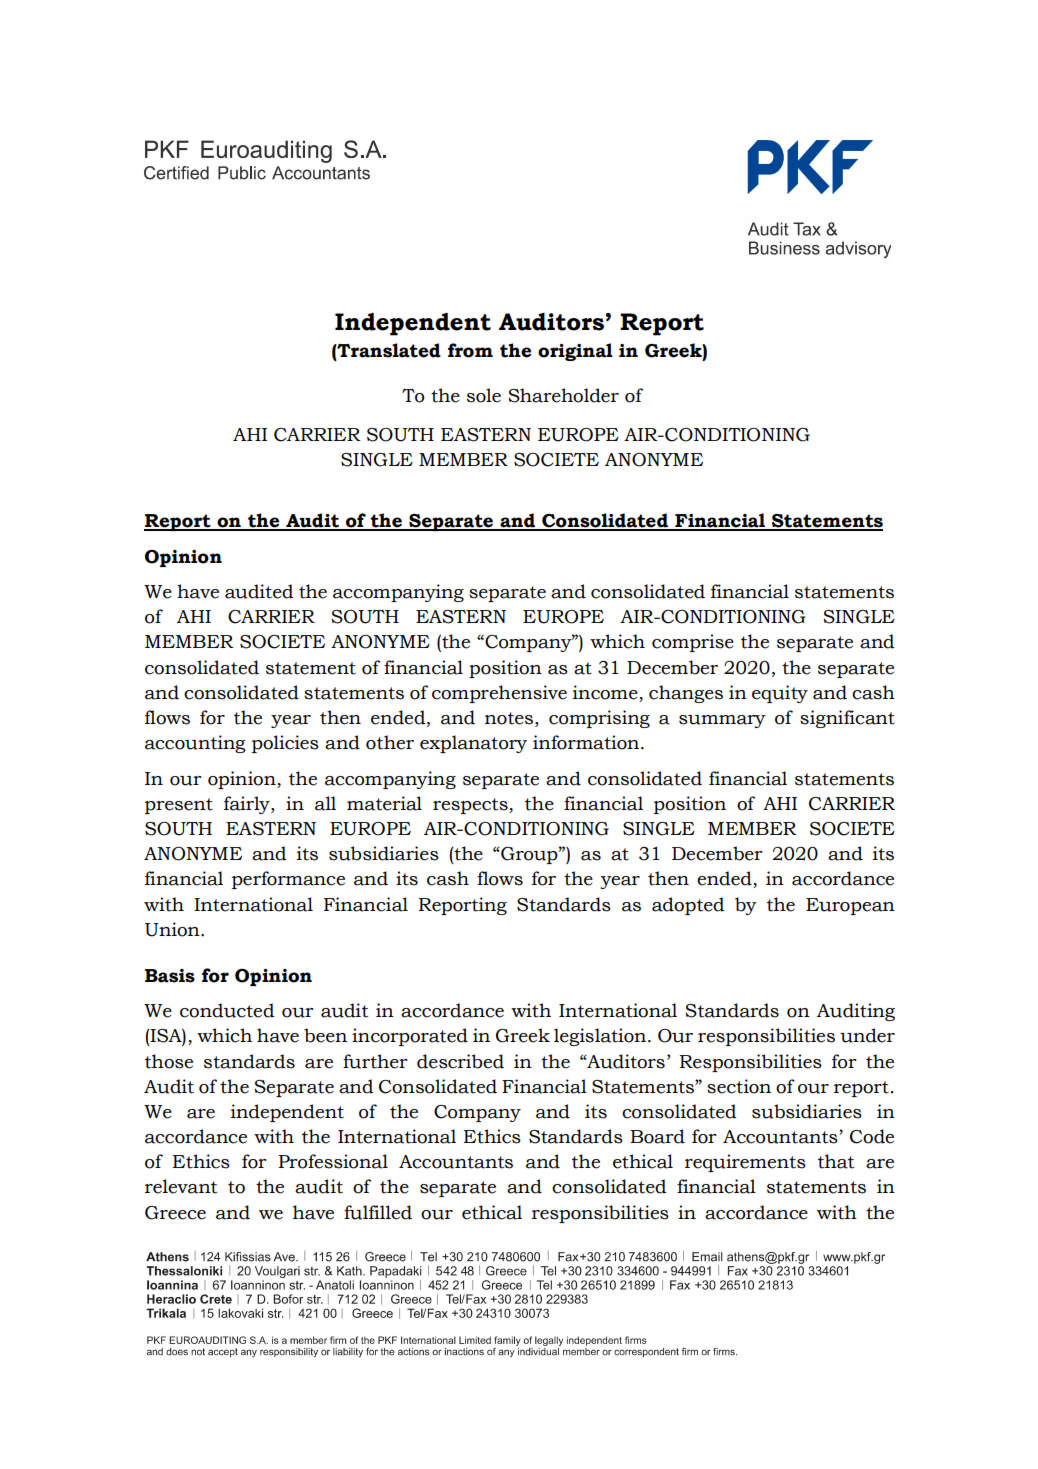 This screenshot has width=1038, height=1469. I want to click on comprise, so click(693, 643).
